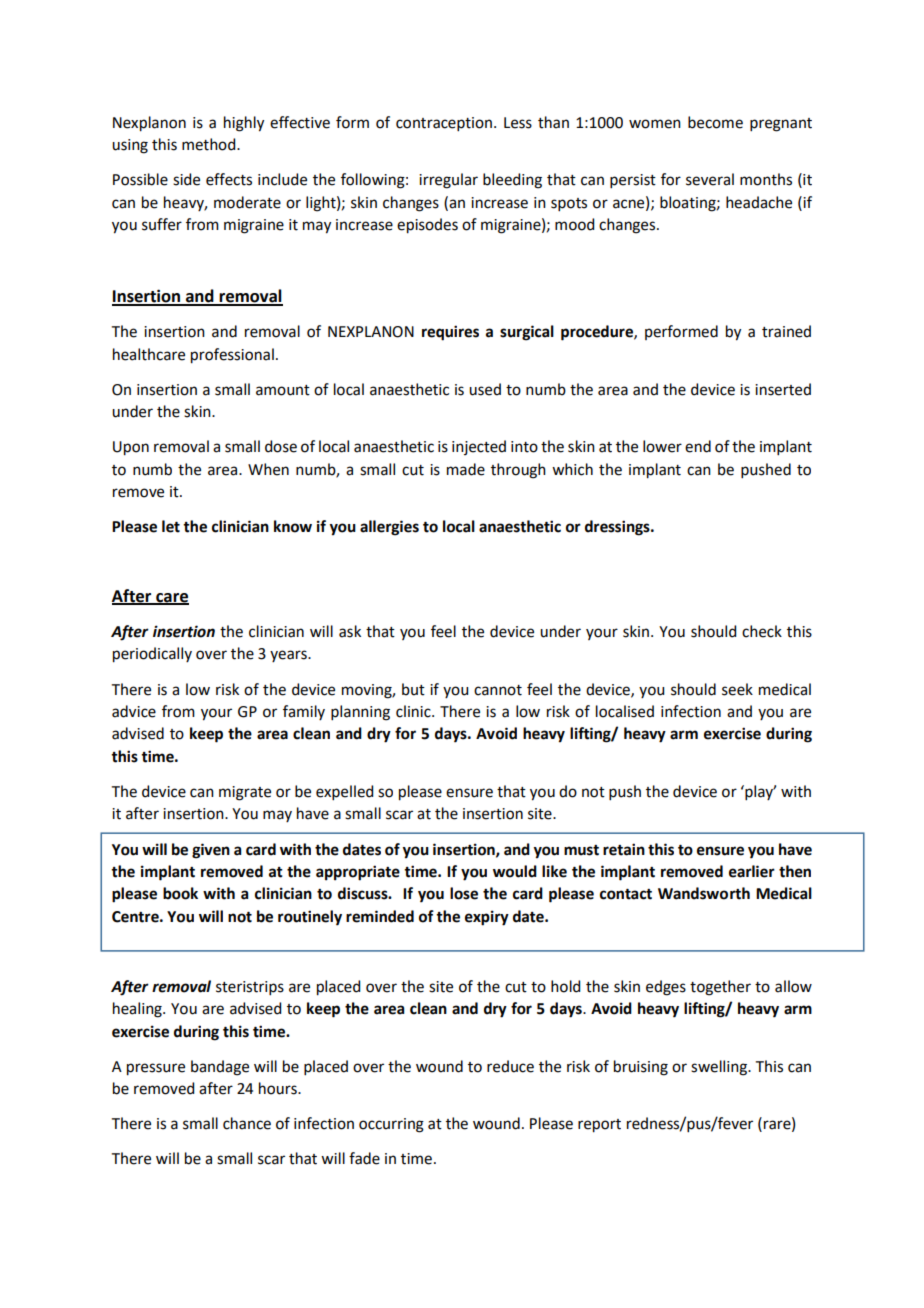 This screenshot has width=924, height=1308. Describe the element at coordinates (698, 446) in the screenshot. I see `end` at that location.
